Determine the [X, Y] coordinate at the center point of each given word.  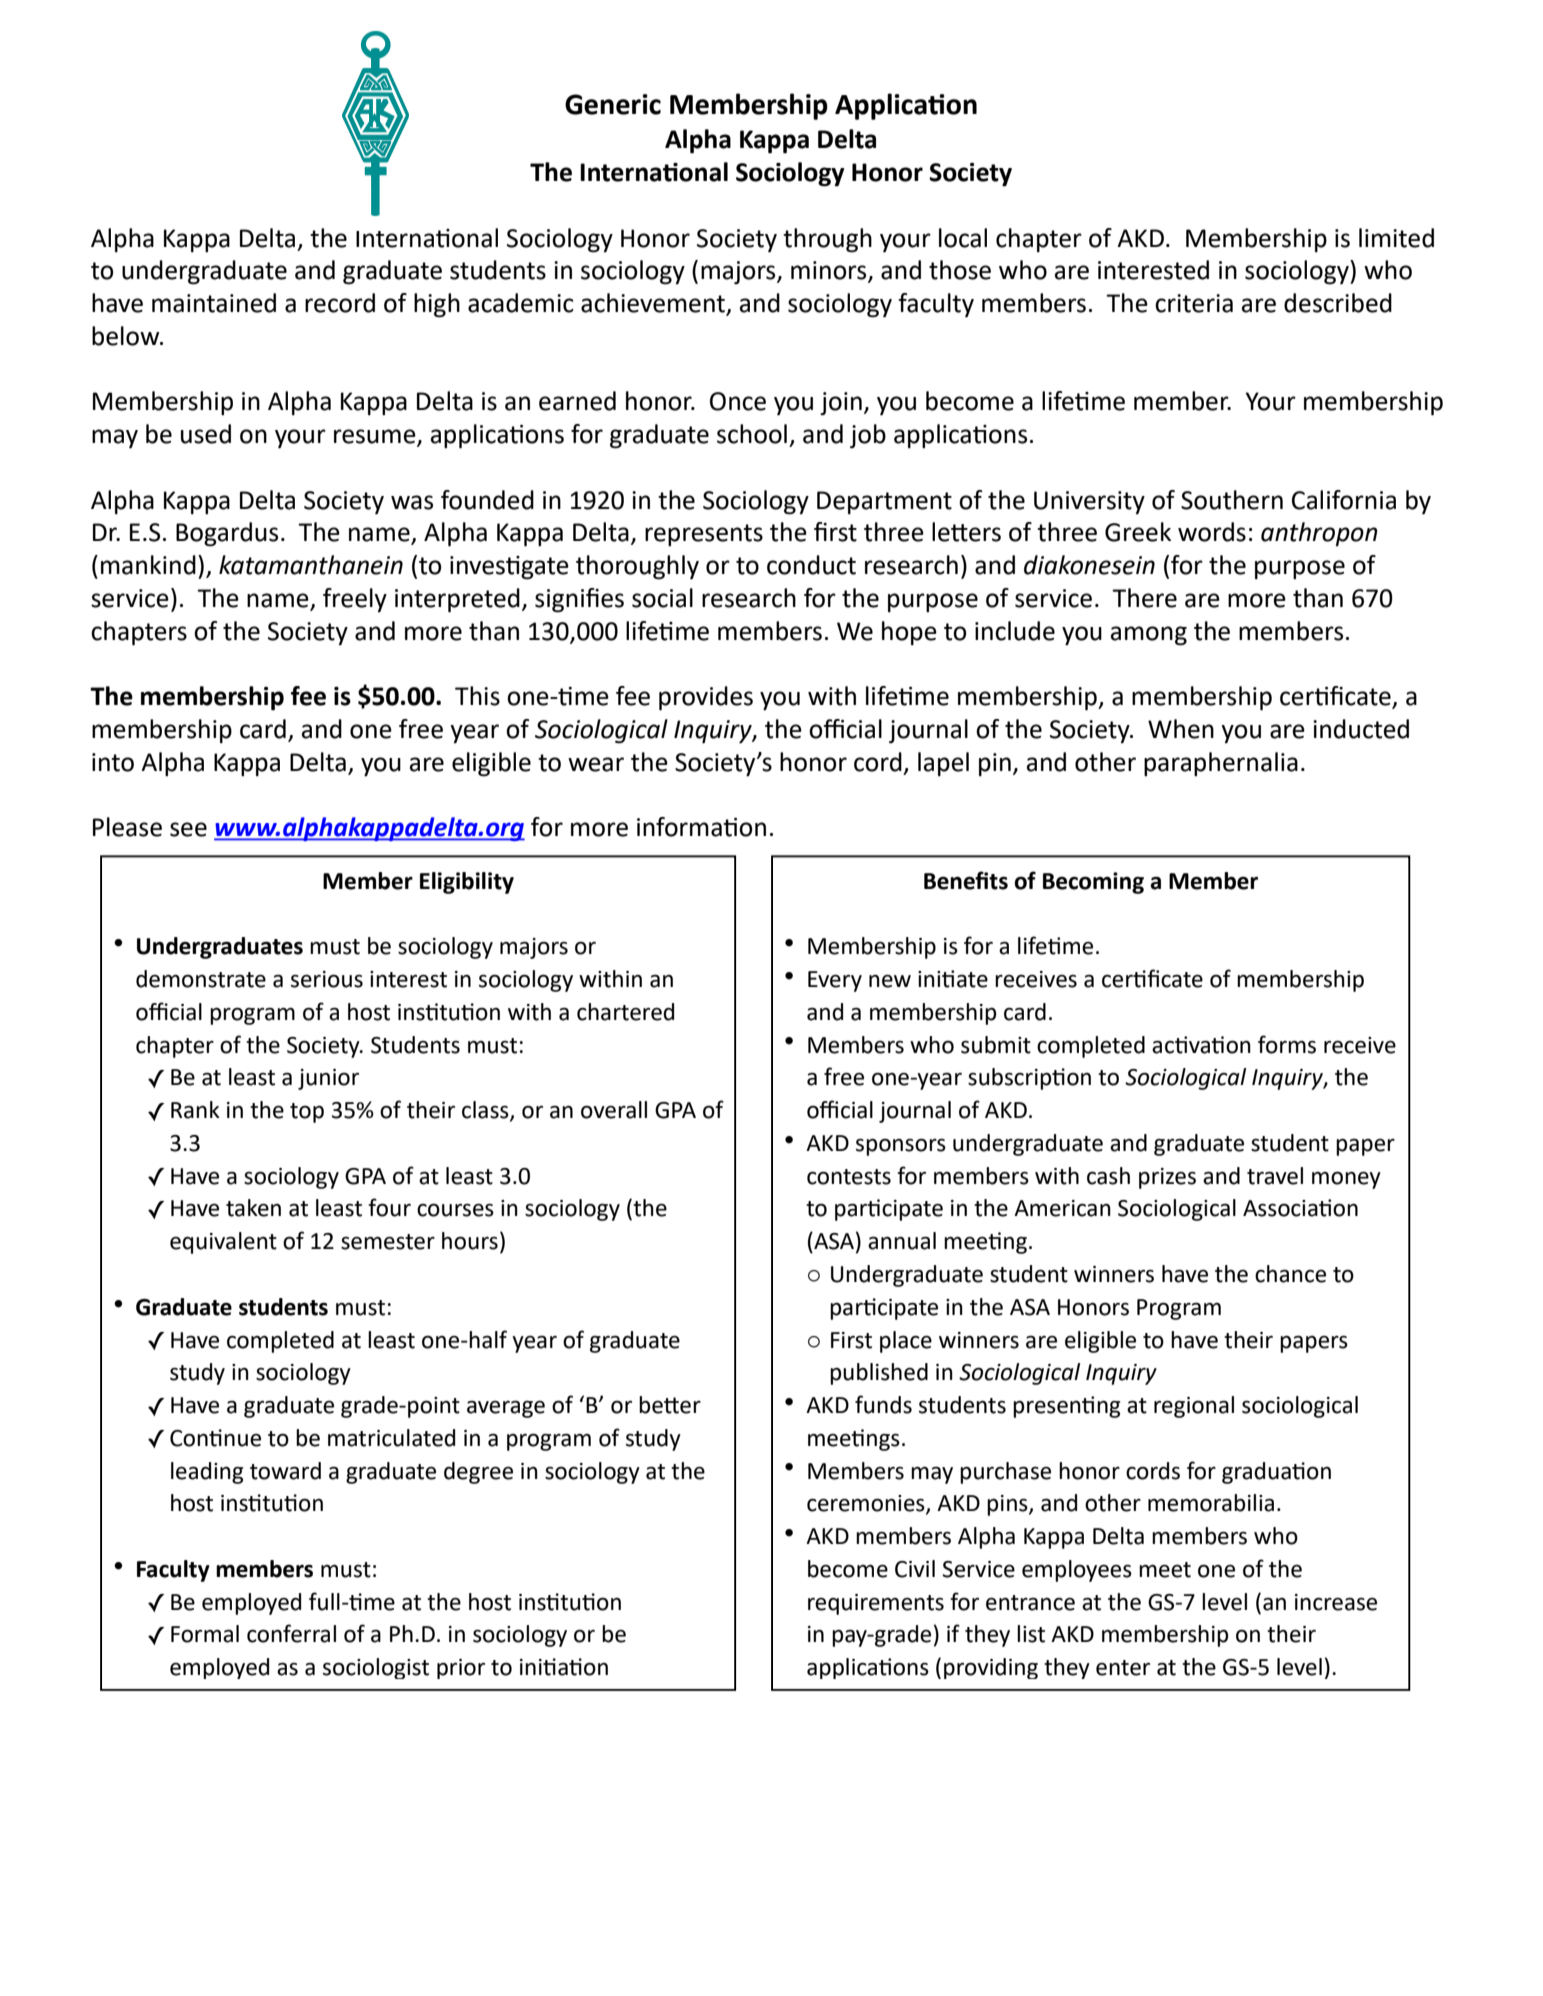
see [188, 829]
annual [902, 1241]
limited [1396, 238]
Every [835, 981]
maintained [214, 303]
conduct [811, 565]
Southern [1232, 500]
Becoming [1093, 883]
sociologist [376, 1668]
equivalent [223, 1243]
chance [1290, 1274]
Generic [613, 104]
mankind [148, 565]
